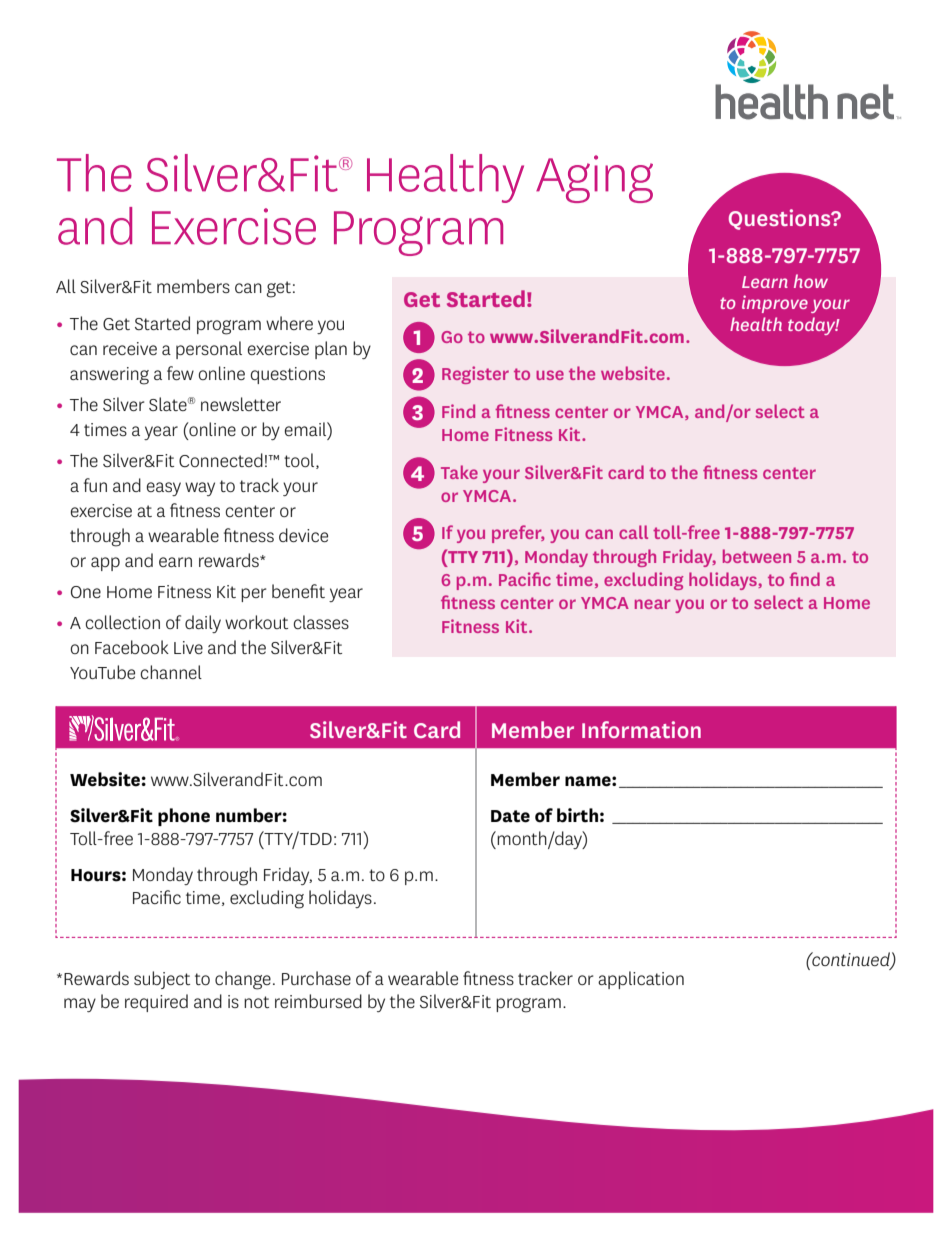 Image resolution: width=952 pixels, height=1233 pixels. Describe the element at coordinates (594, 179) in the screenshot. I see `Aging` at that location.
